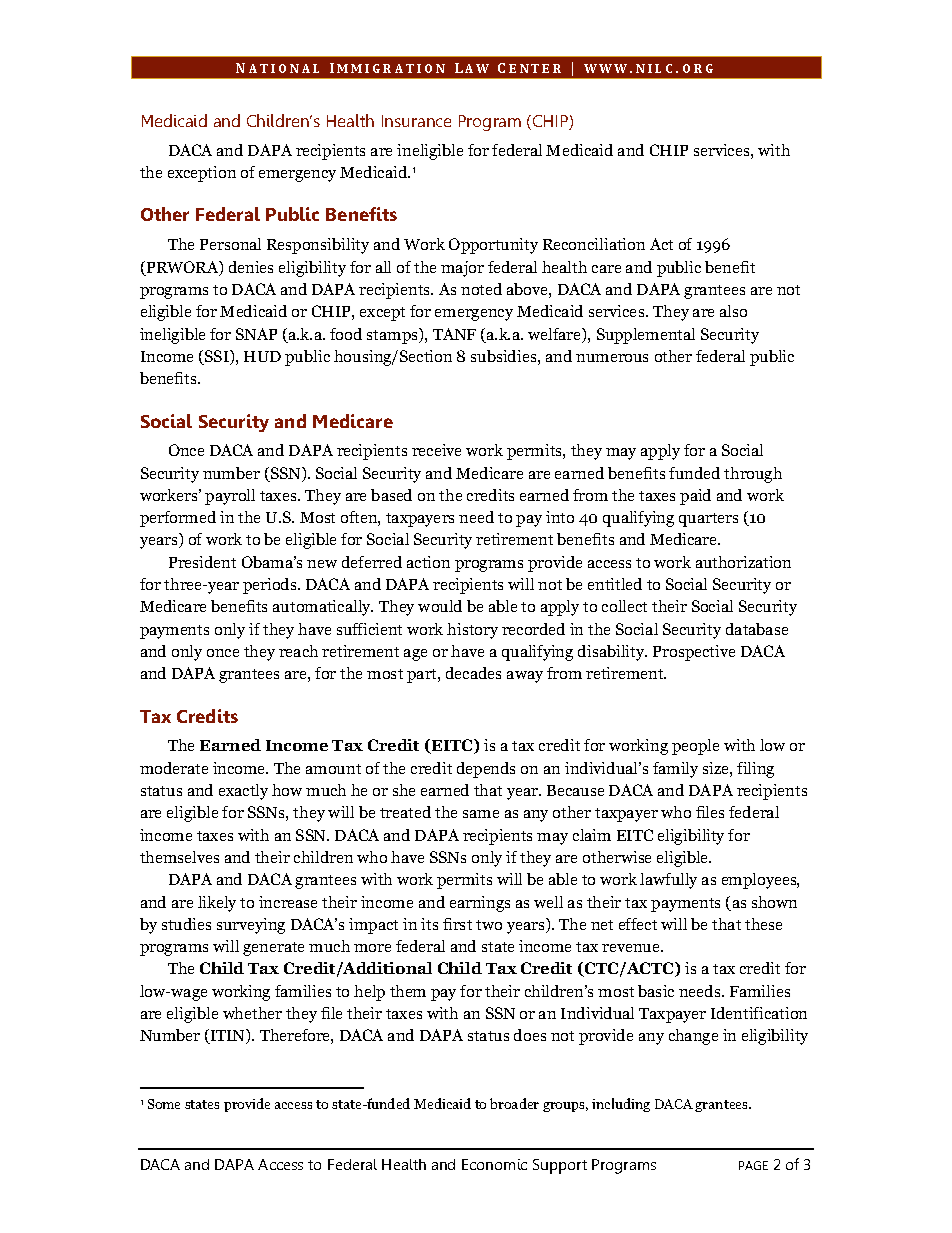  I want to click on family, so click(675, 770).
